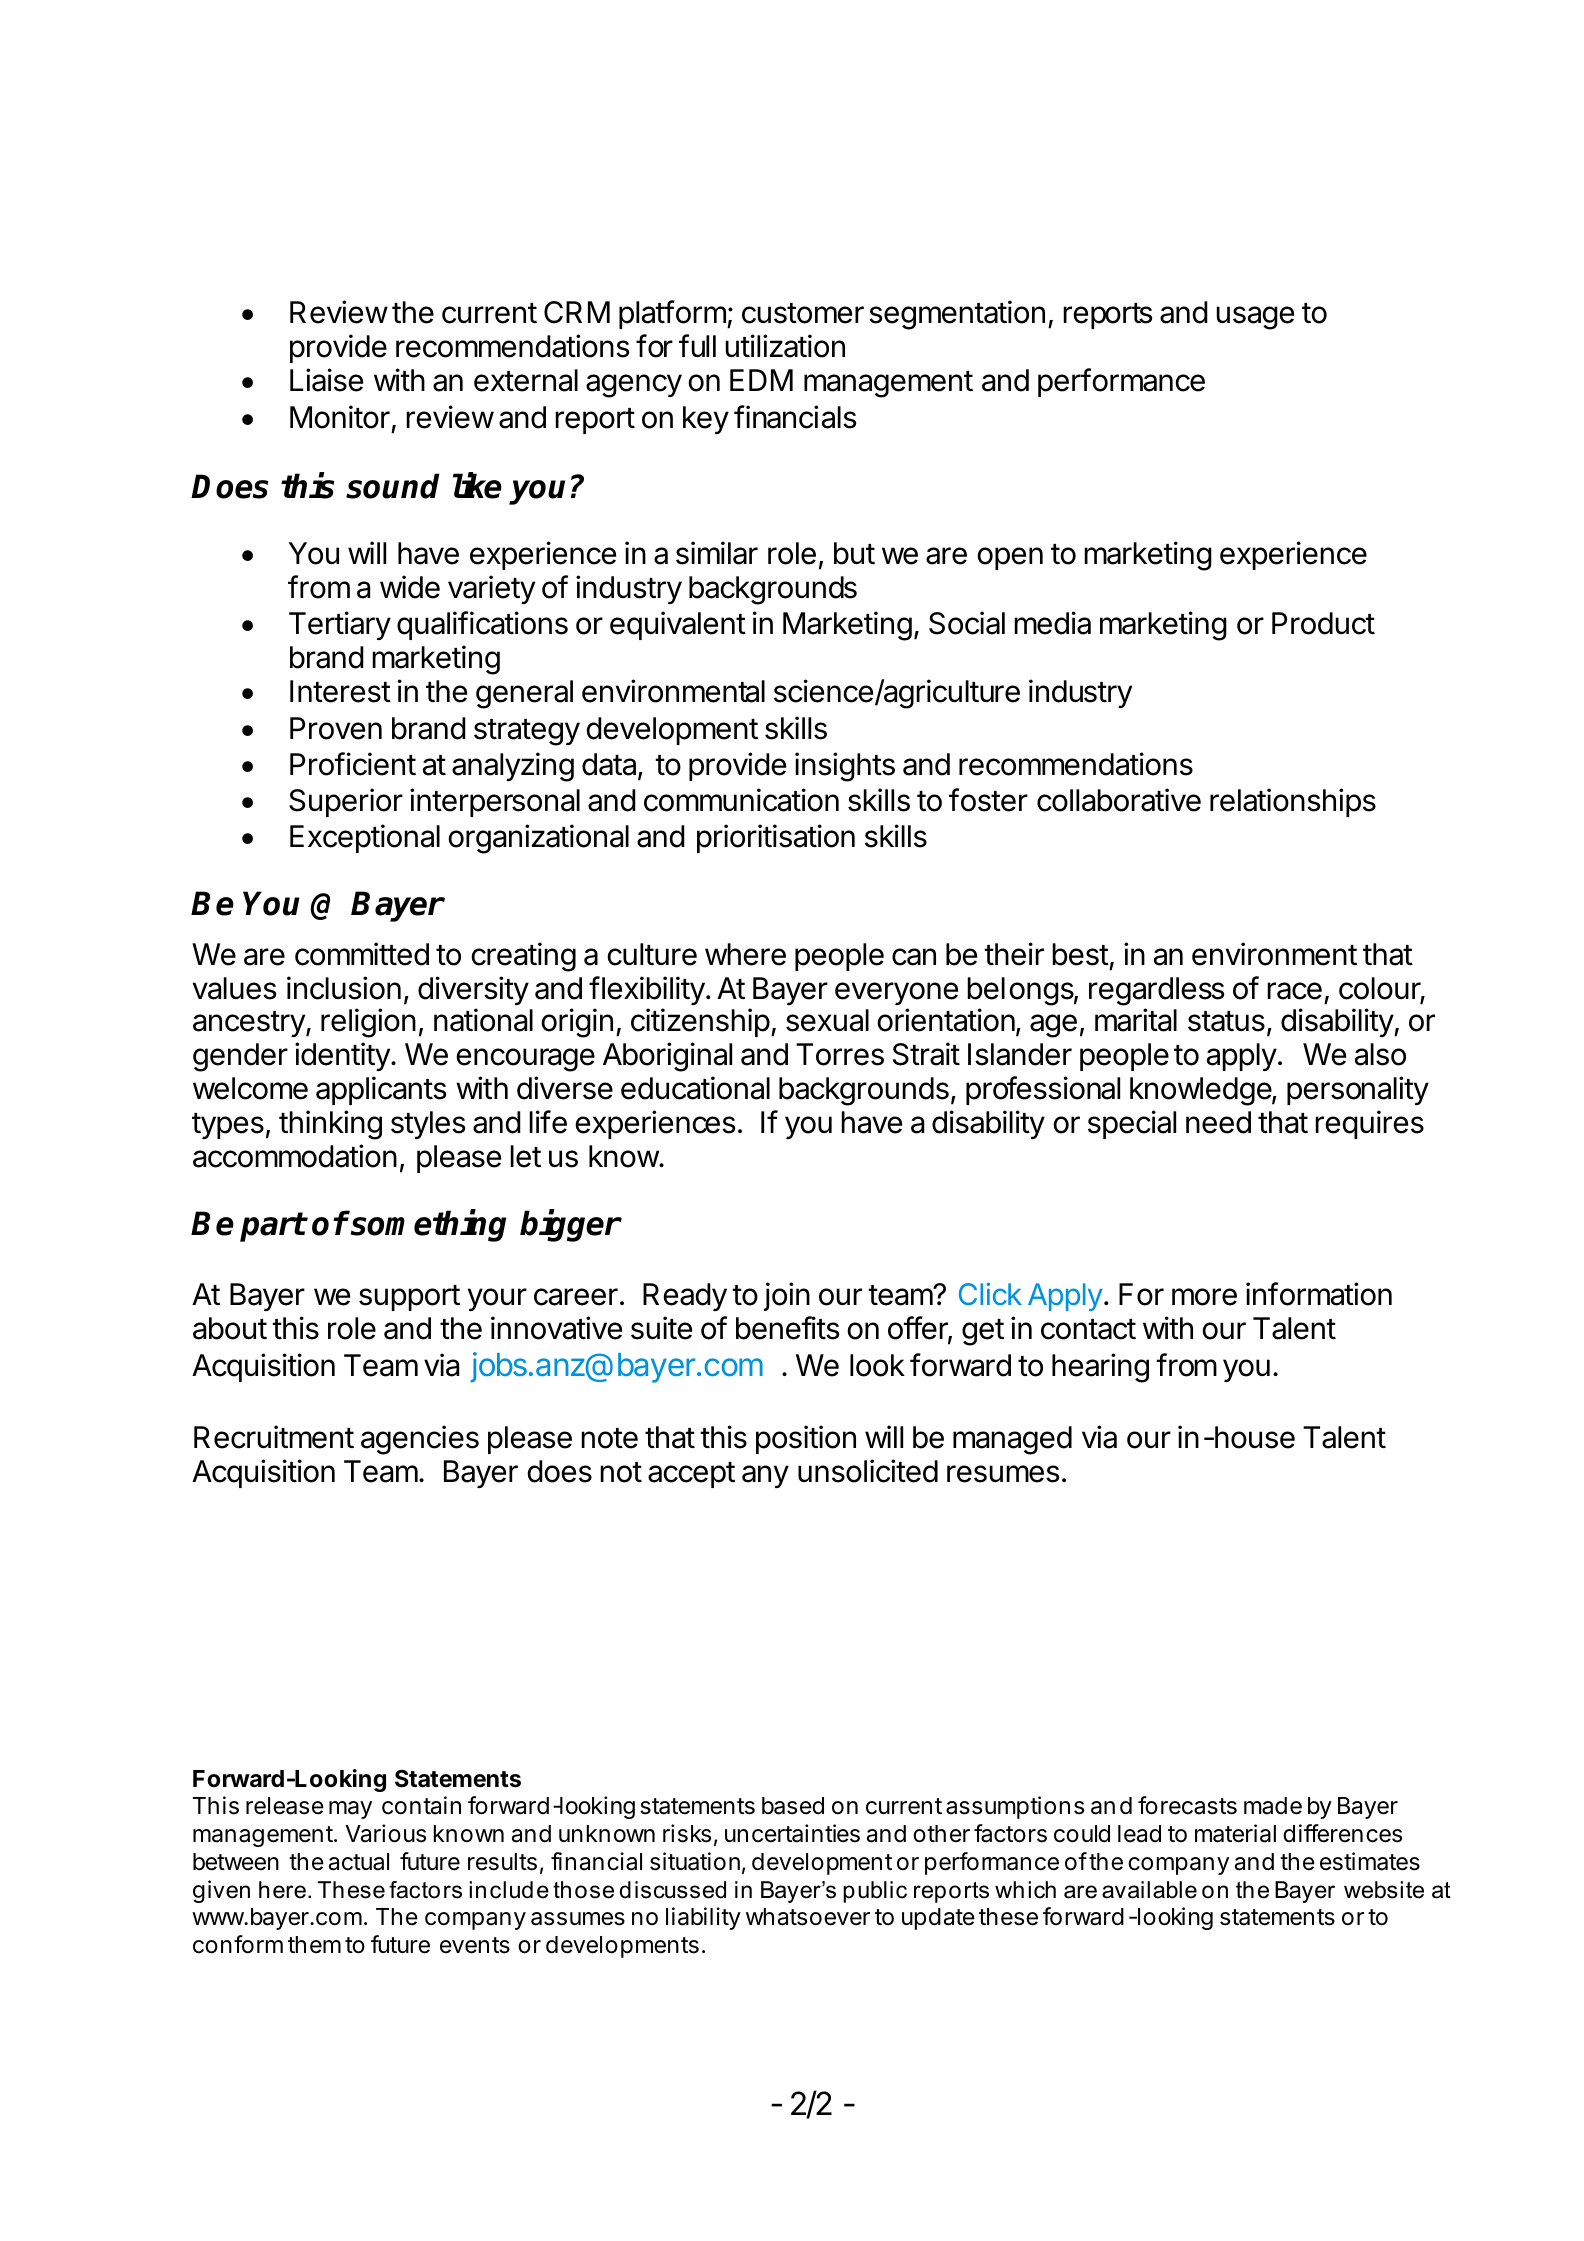 The image size is (1584, 2241). I want to click on more, so click(1204, 1297).
